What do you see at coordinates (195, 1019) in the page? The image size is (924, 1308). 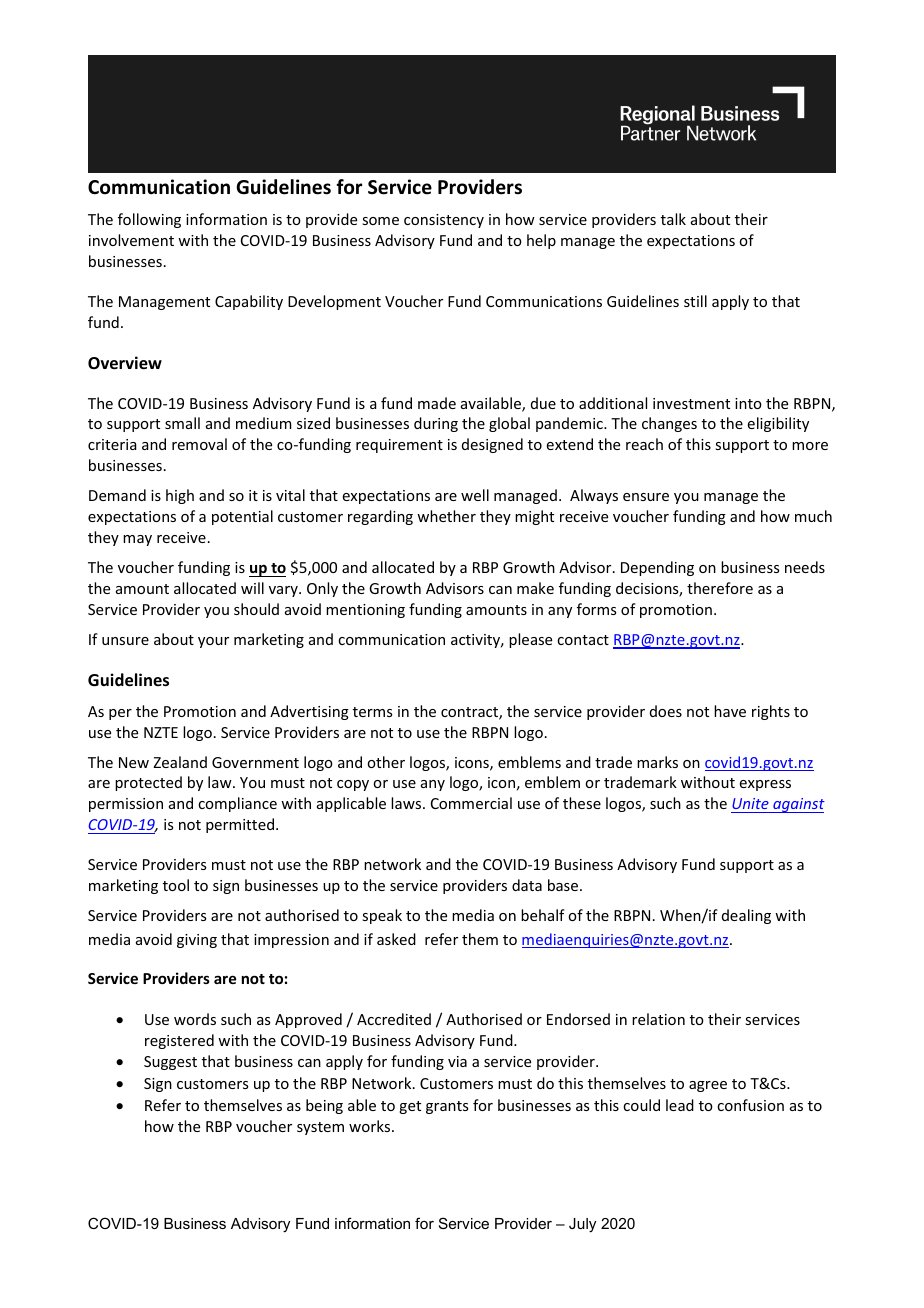 I see `words` at bounding box center [195, 1019].
